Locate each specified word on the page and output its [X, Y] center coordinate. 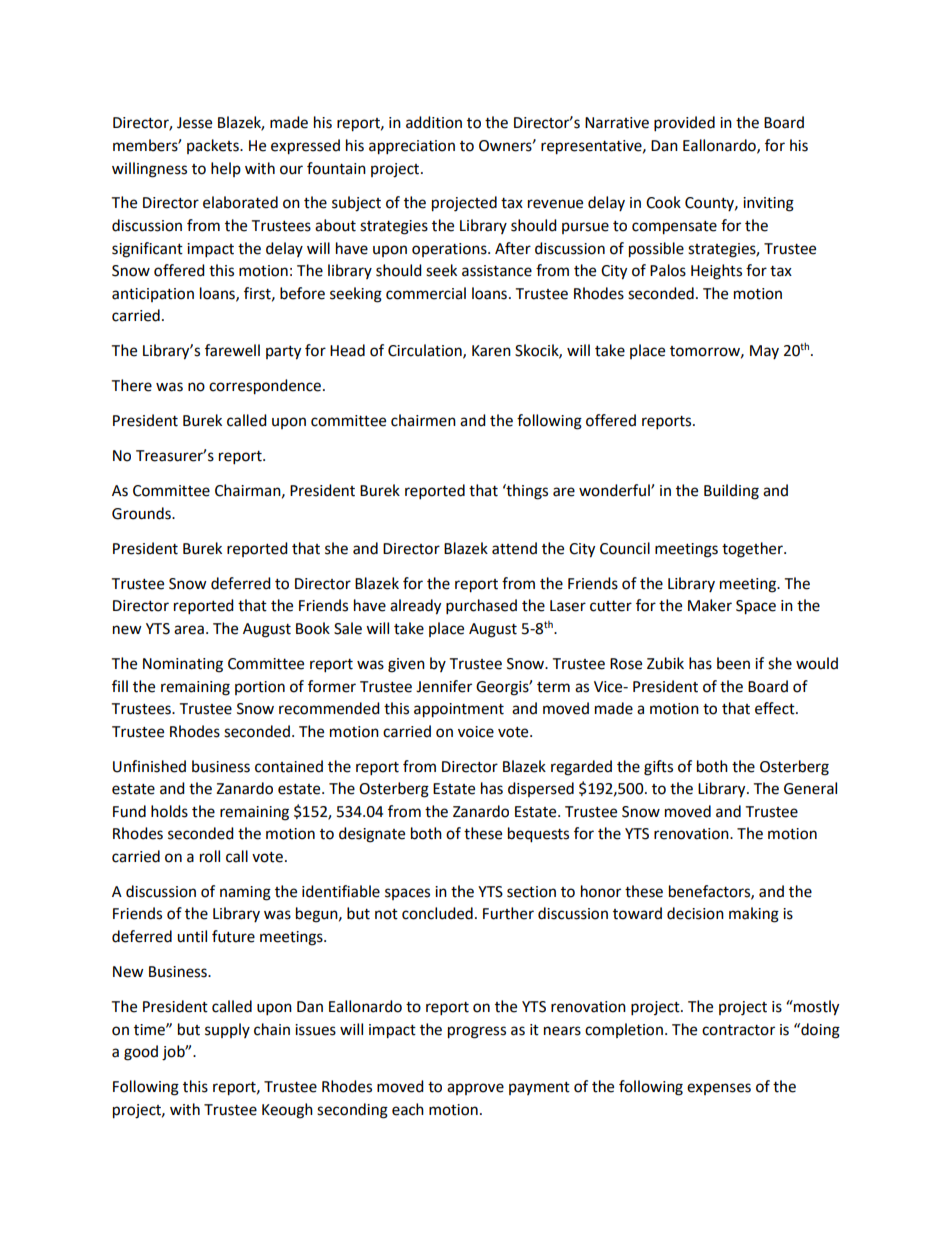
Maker [710, 605]
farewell [232, 350]
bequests [538, 835]
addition [434, 122]
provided [684, 124]
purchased [481, 607]
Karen [491, 351]
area [189, 630]
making [754, 915]
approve [475, 1089]
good [141, 1053]
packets [214, 146]
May [764, 352]
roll [210, 856]
